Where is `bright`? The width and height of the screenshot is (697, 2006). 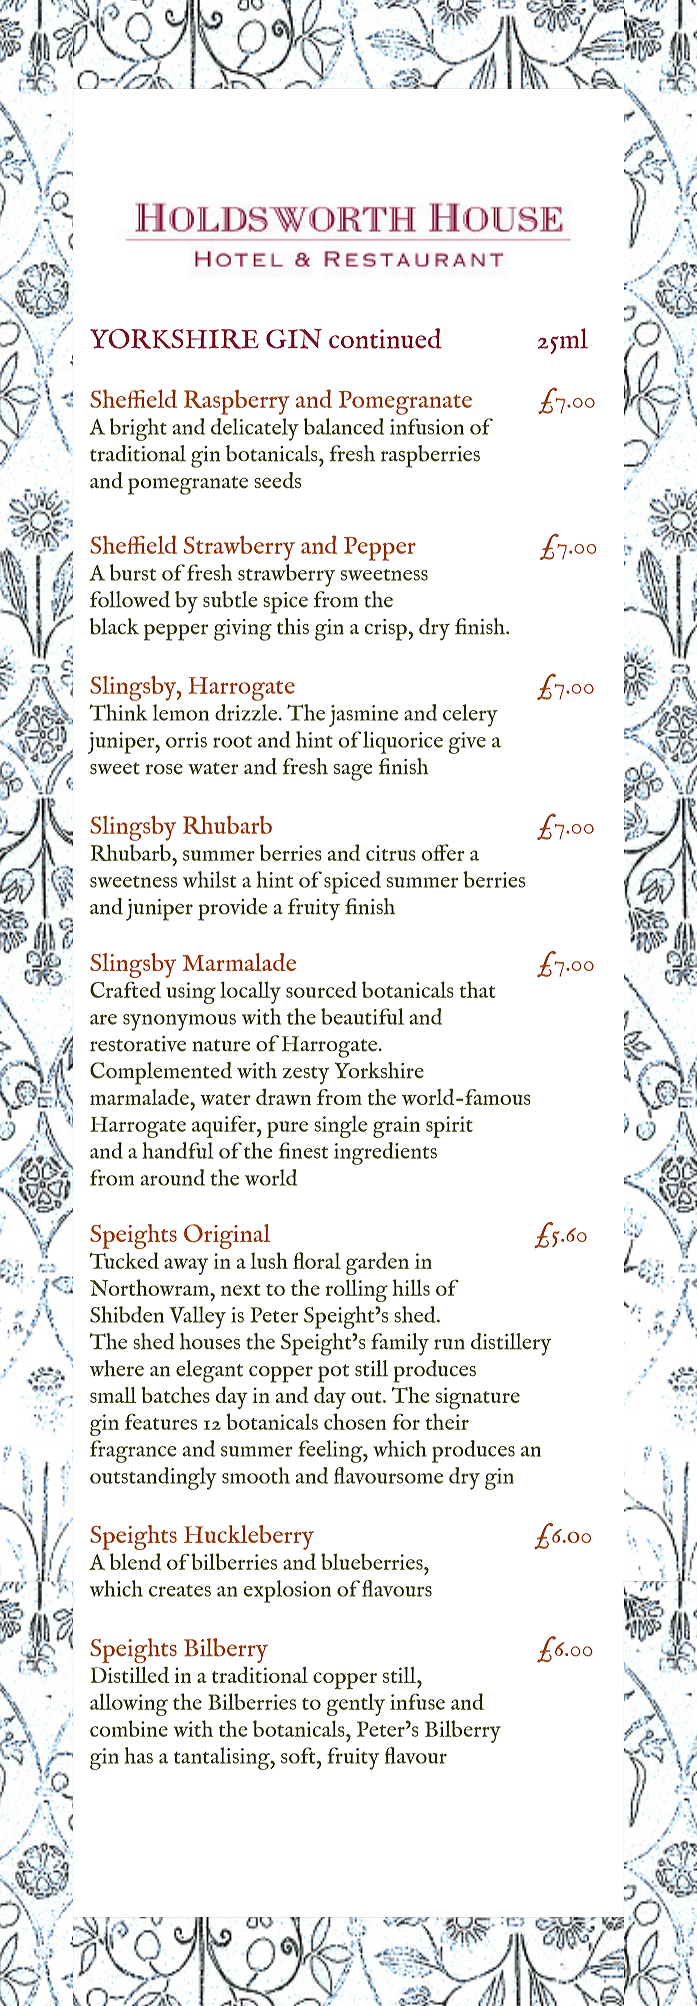
bright is located at coordinates (138, 429).
